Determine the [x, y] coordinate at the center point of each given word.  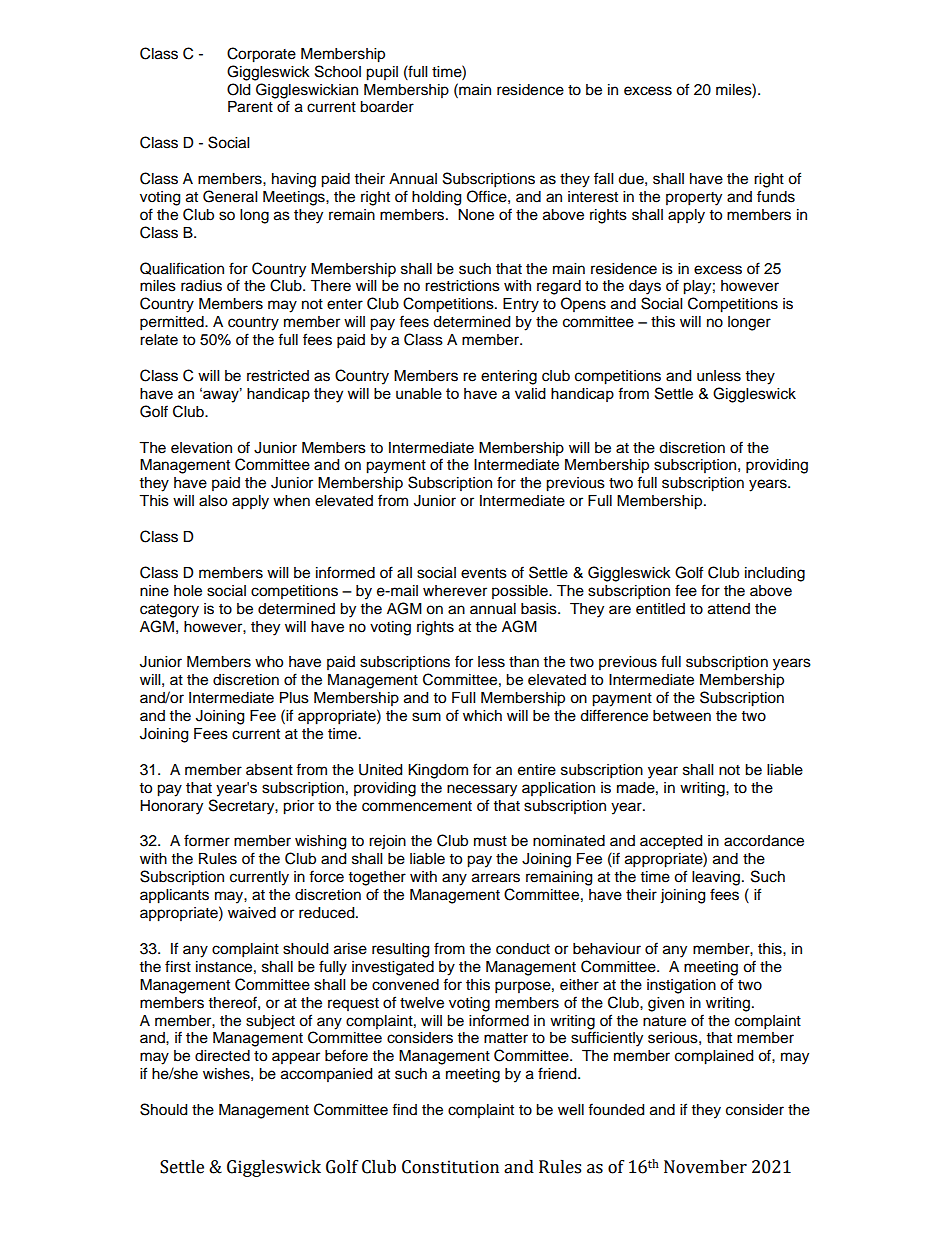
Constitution [450, 1167]
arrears [496, 878]
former [207, 840]
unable [419, 393]
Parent [250, 107]
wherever [455, 591]
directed [222, 1056]
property [694, 199]
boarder [387, 107]
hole [188, 591]
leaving [717, 878]
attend [729, 609]
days [645, 287]
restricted [278, 376]
